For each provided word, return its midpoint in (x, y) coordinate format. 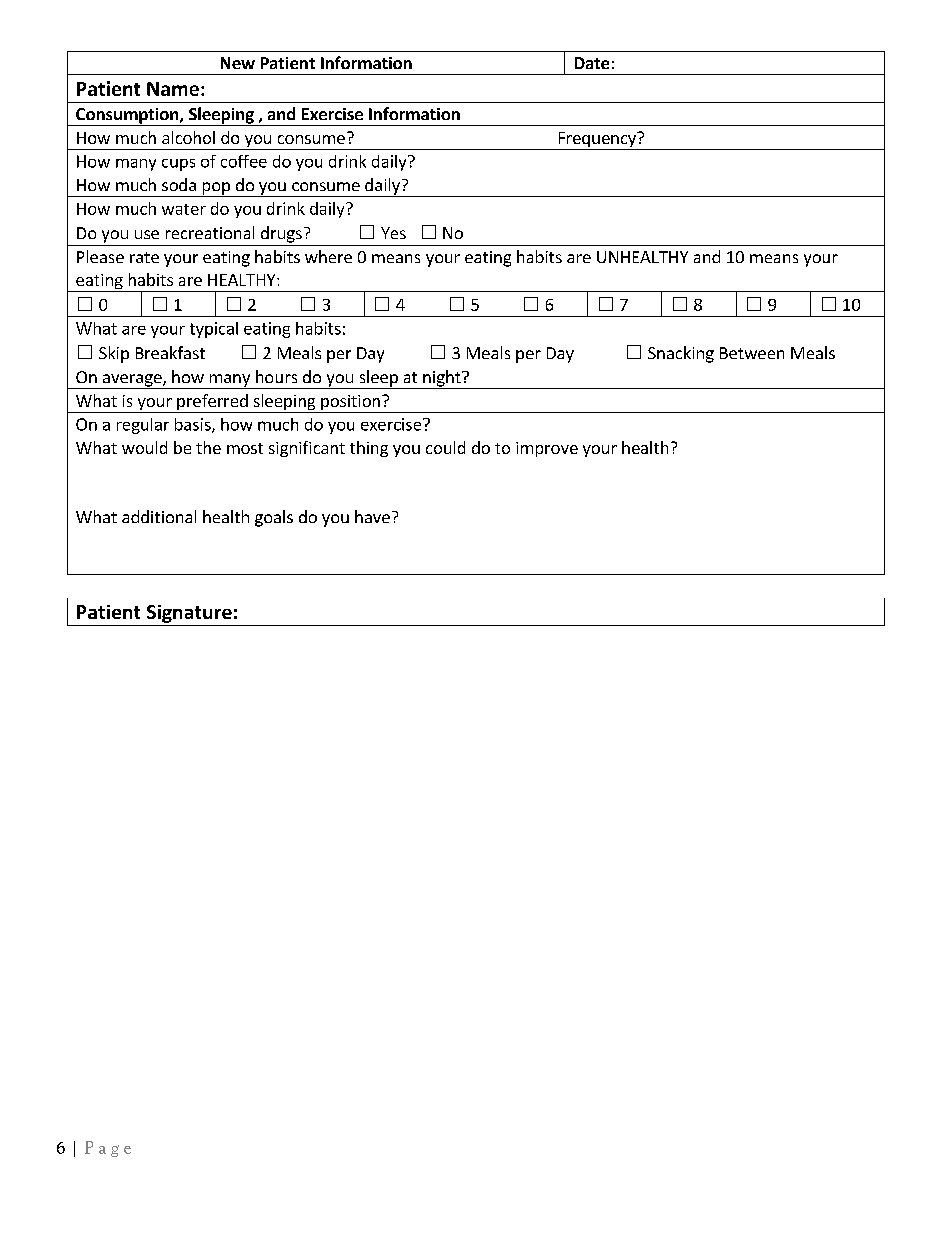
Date (592, 63)
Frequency (597, 141)
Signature (189, 614)
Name (173, 89)
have (372, 516)
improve (547, 449)
